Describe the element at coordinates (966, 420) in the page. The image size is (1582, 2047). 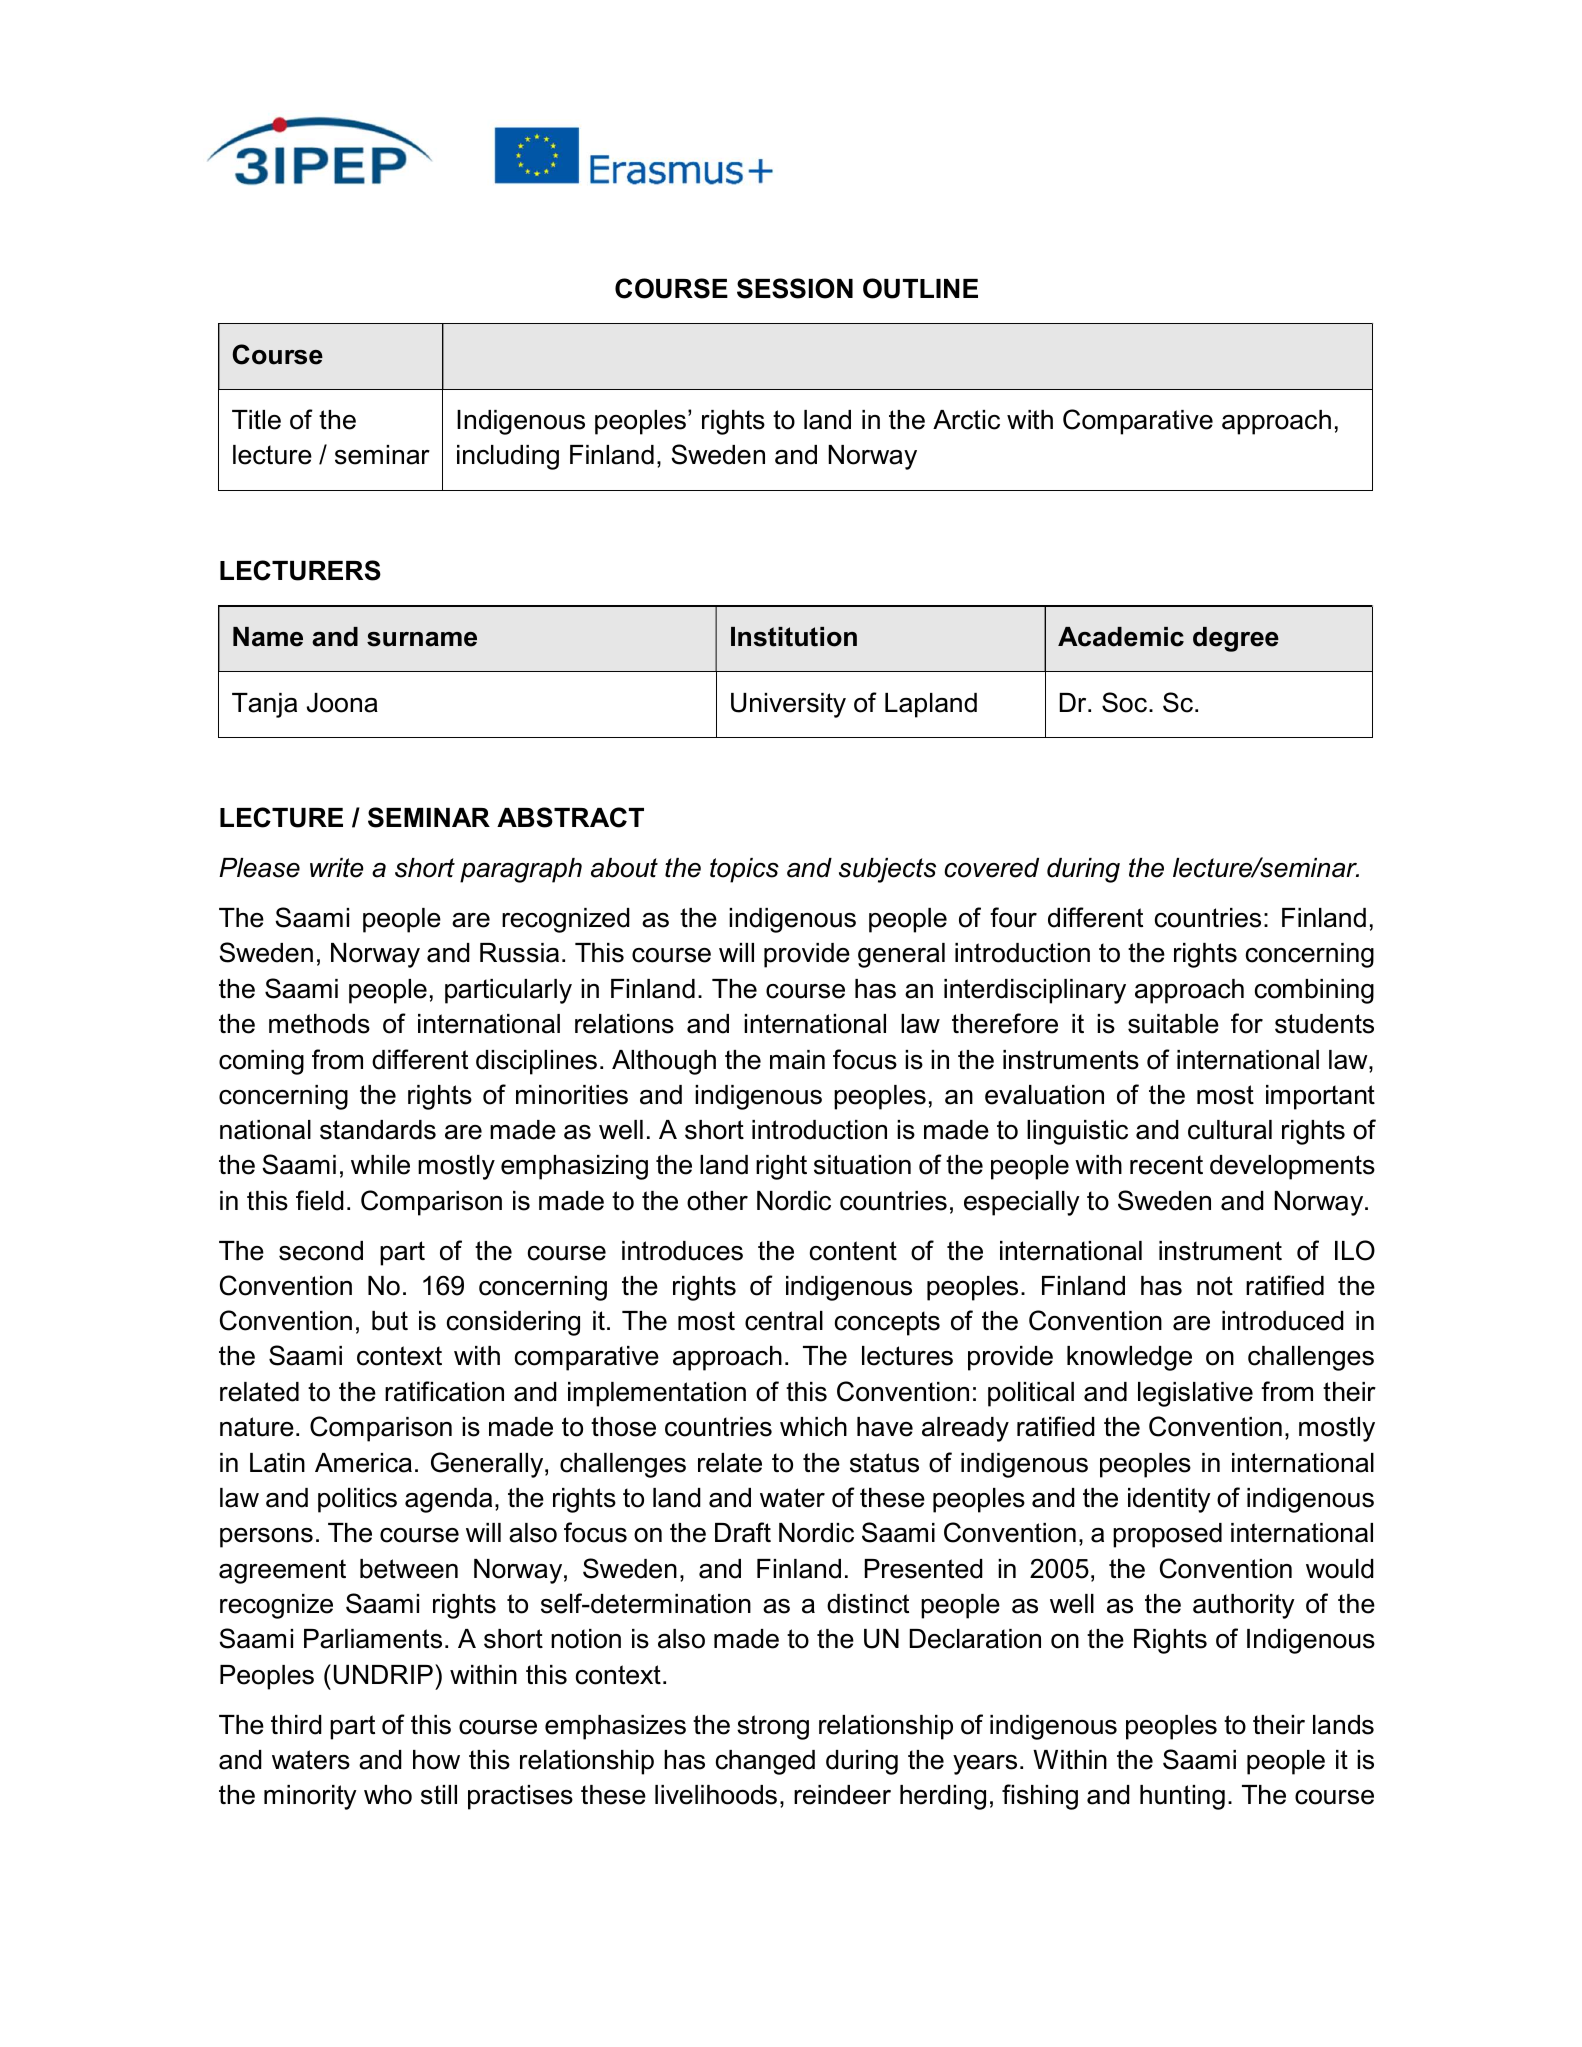
I see `Arctic` at that location.
